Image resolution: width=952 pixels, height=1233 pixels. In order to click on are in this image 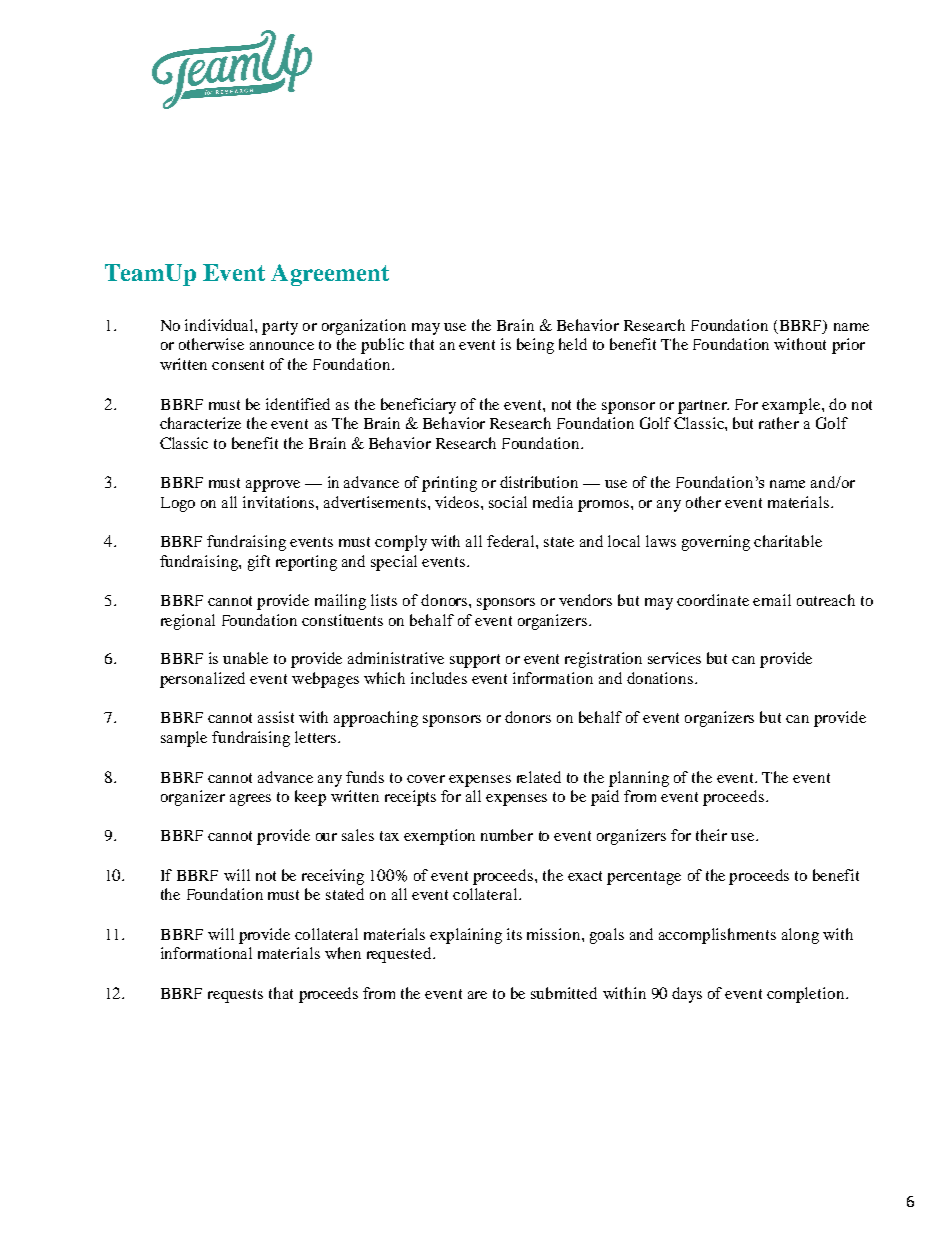, I will do `click(477, 995)`.
